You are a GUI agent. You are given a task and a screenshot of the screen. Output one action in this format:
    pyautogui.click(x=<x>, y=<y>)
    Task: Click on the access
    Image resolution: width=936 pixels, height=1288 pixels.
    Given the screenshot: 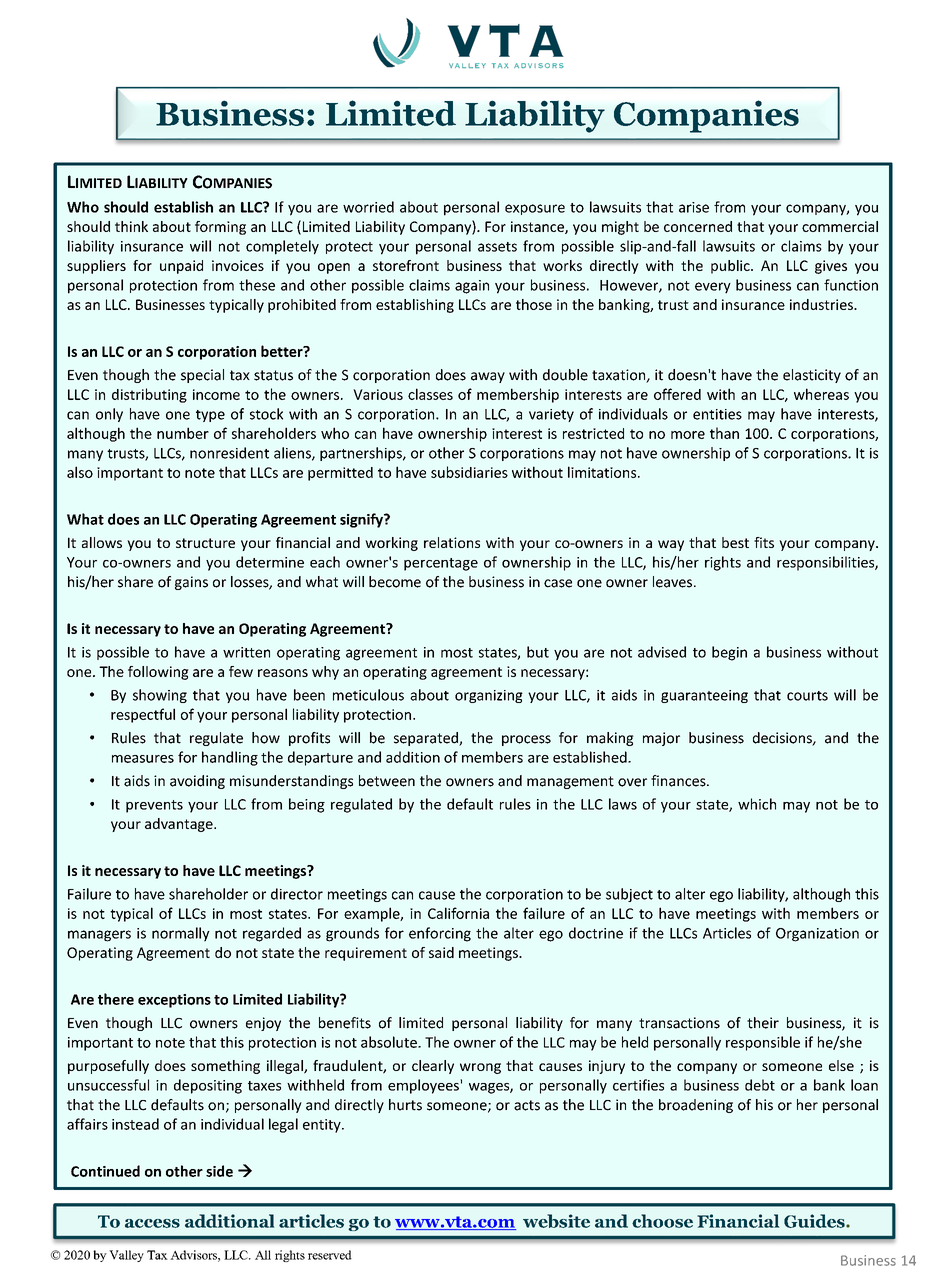 What is the action you would take?
    pyautogui.click(x=152, y=1223)
